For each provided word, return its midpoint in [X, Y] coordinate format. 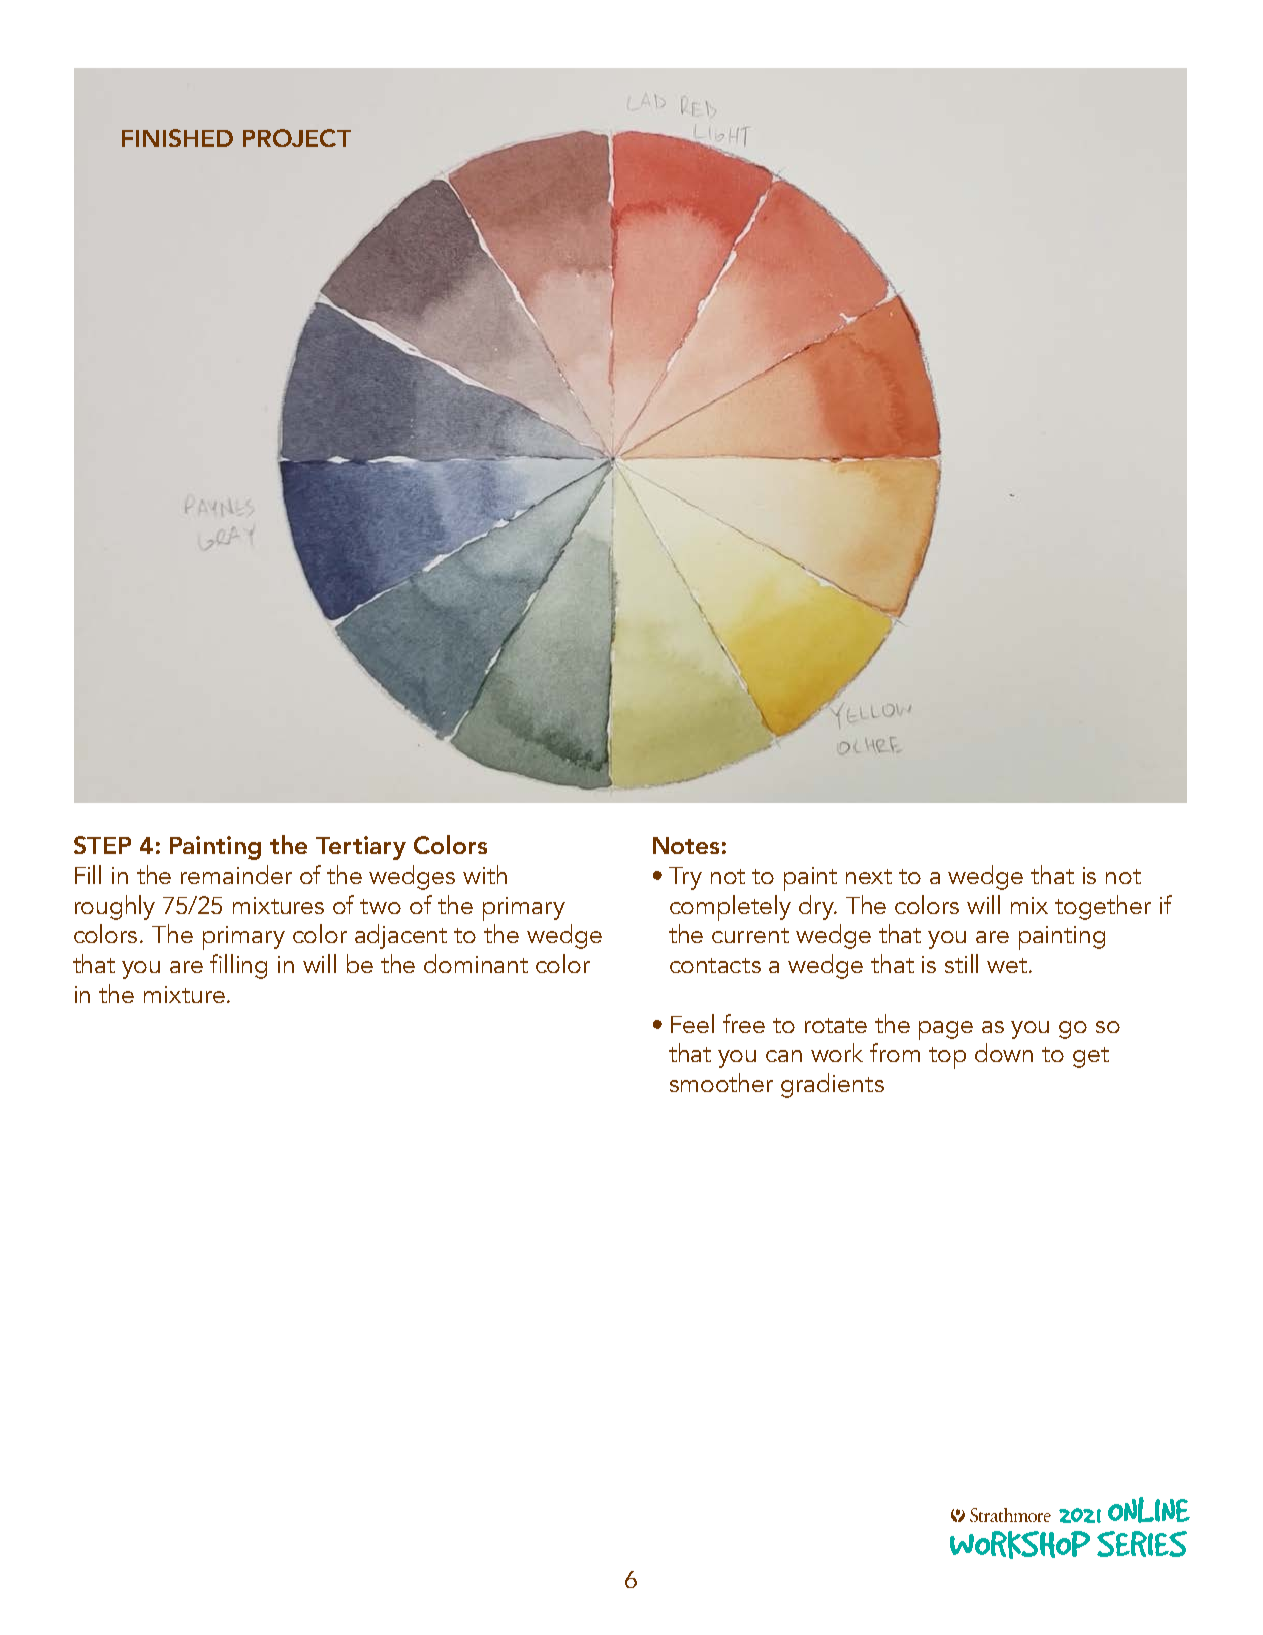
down [1004, 1052]
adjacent [401, 936]
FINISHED [177, 138]
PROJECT [297, 138]
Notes [686, 845]
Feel [692, 1023]
